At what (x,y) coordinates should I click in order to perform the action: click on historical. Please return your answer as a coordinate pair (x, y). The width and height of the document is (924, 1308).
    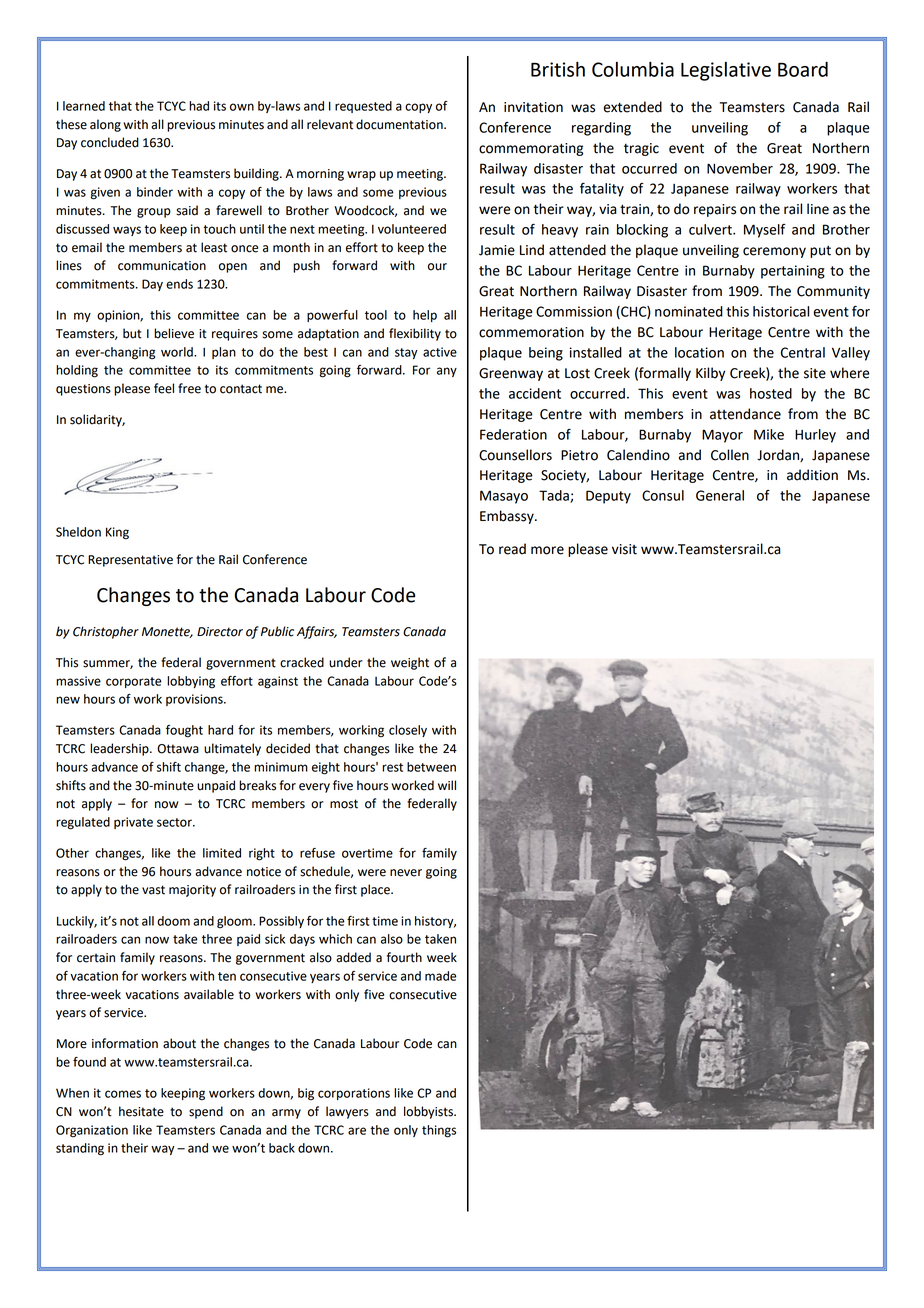
    Looking at the image, I should click on (781, 311).
